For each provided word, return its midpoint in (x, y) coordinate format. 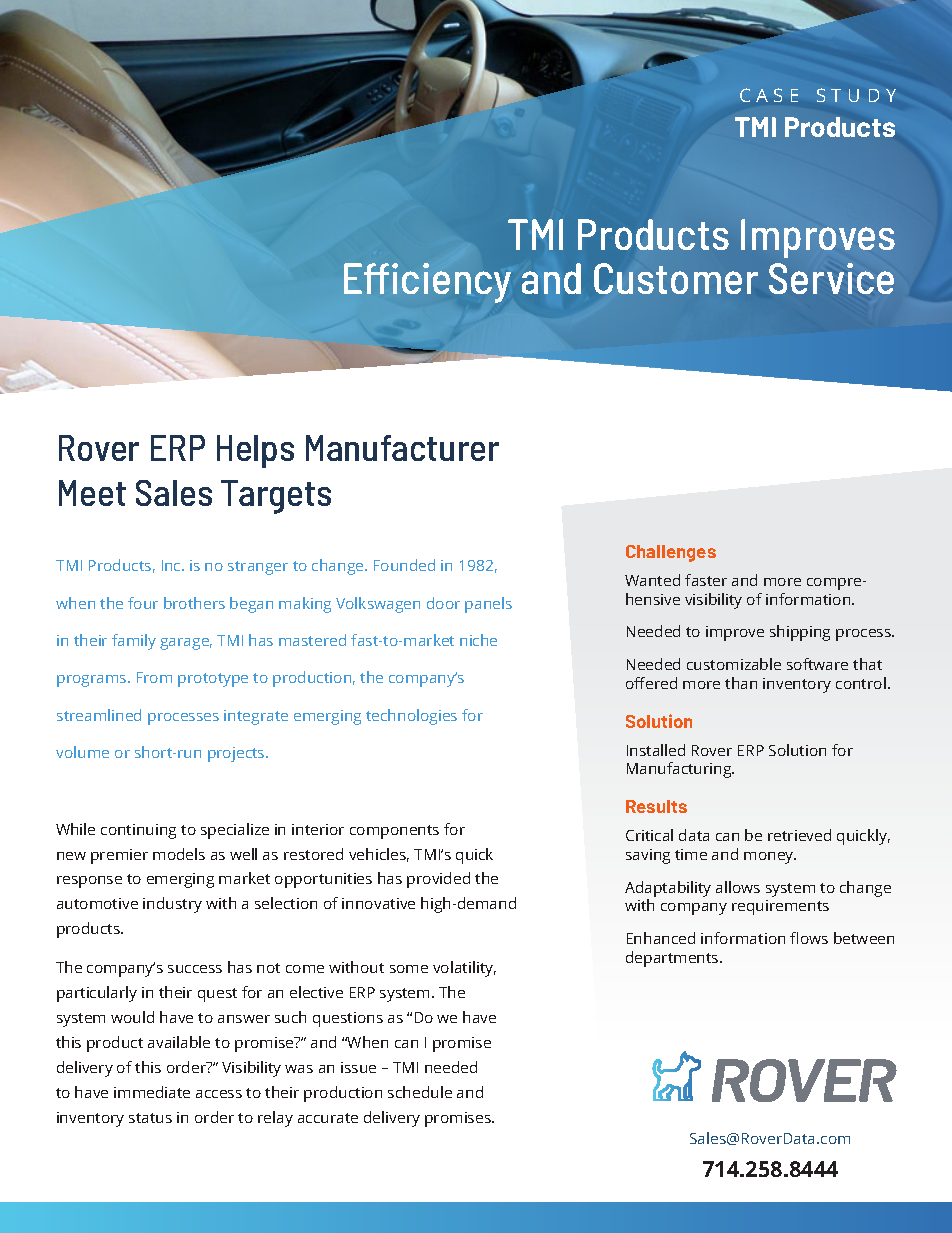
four (143, 603)
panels (488, 605)
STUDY (856, 95)
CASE (769, 95)
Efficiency (427, 283)
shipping (800, 633)
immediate (152, 1092)
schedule (420, 1092)
